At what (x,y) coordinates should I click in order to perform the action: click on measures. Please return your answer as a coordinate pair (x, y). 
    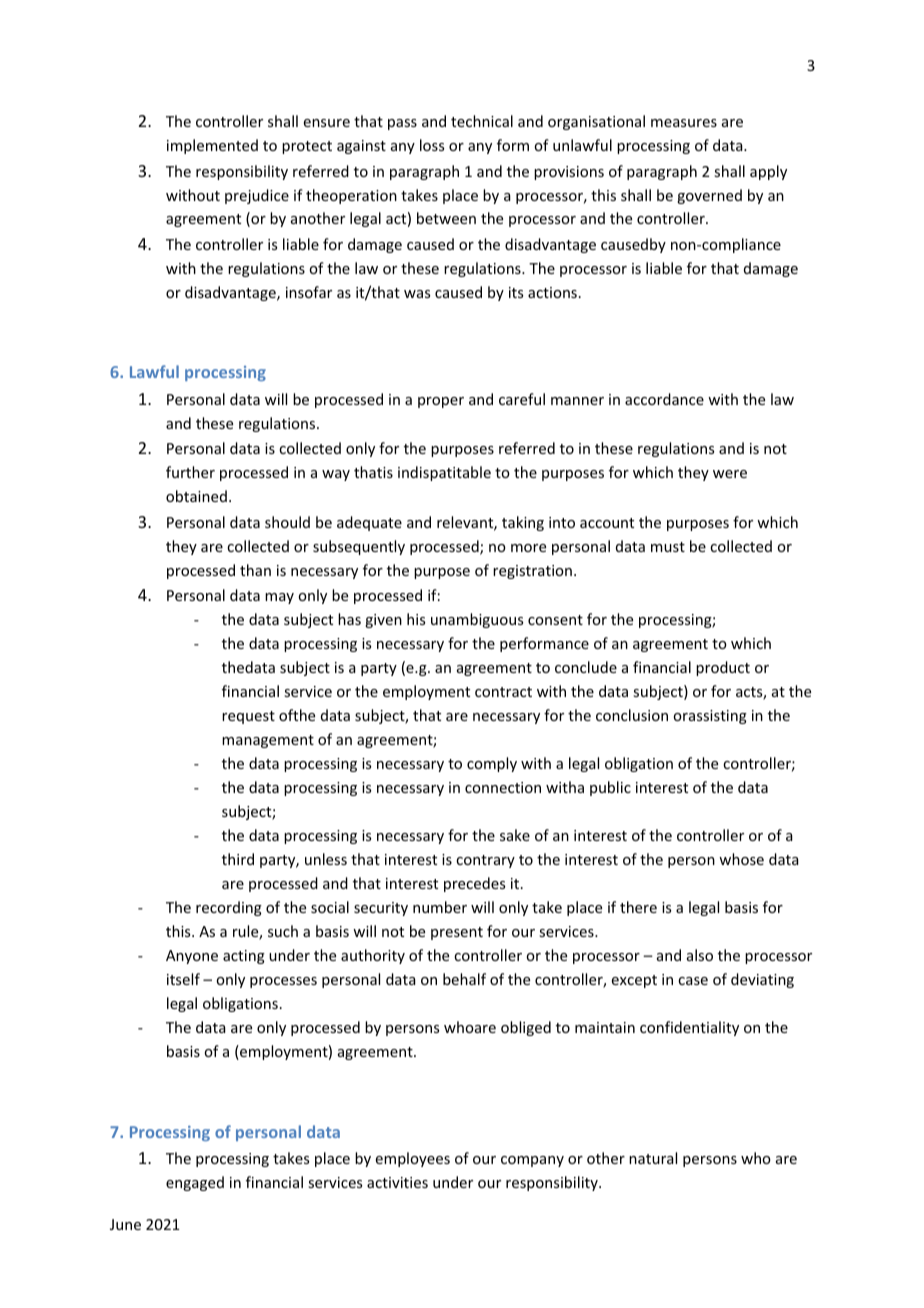
    Looking at the image, I should click on (684, 123).
